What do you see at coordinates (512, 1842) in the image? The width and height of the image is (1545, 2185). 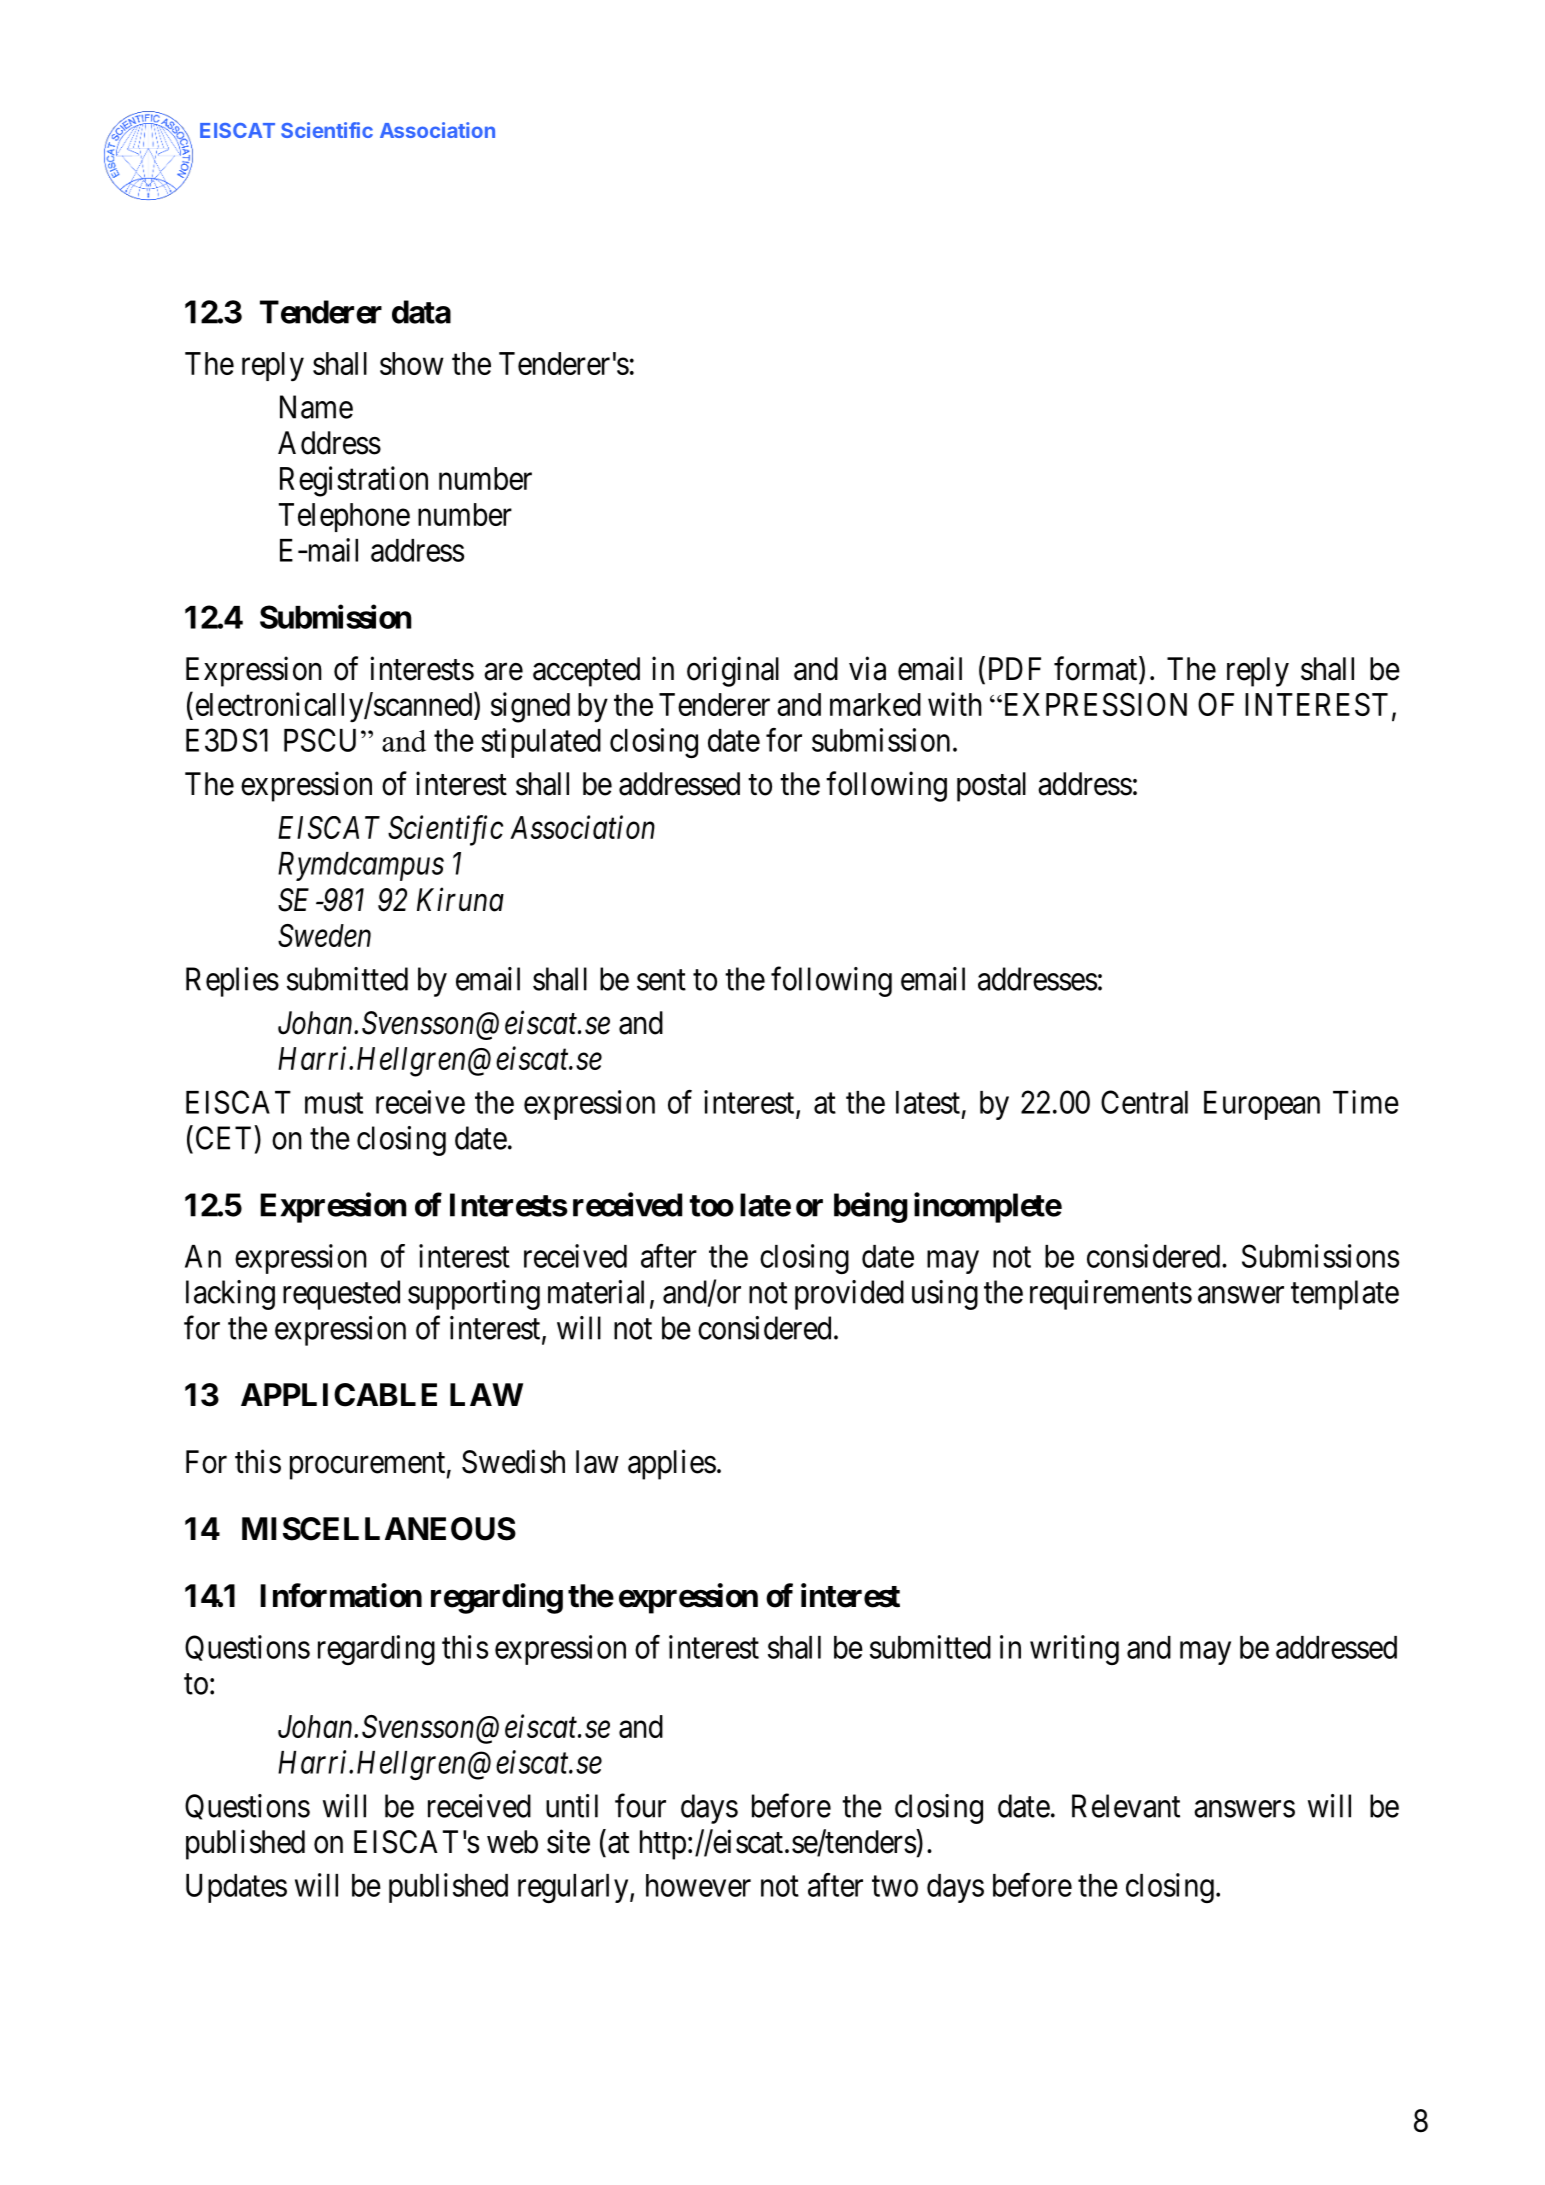 I see `web` at bounding box center [512, 1842].
